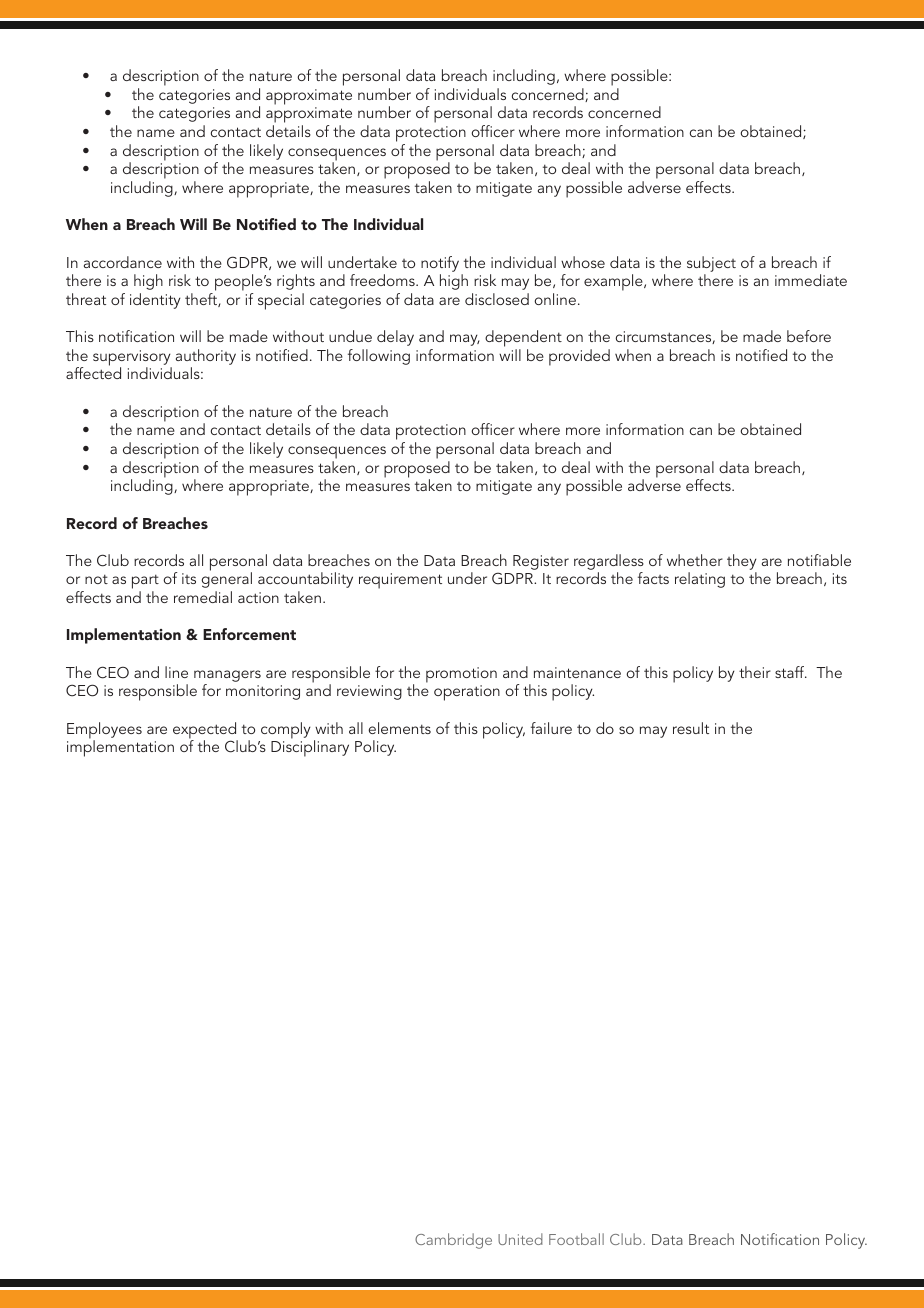 The height and width of the screenshot is (1308, 924). What do you see at coordinates (400, 581) in the screenshot?
I see `requirement` at bounding box center [400, 581].
